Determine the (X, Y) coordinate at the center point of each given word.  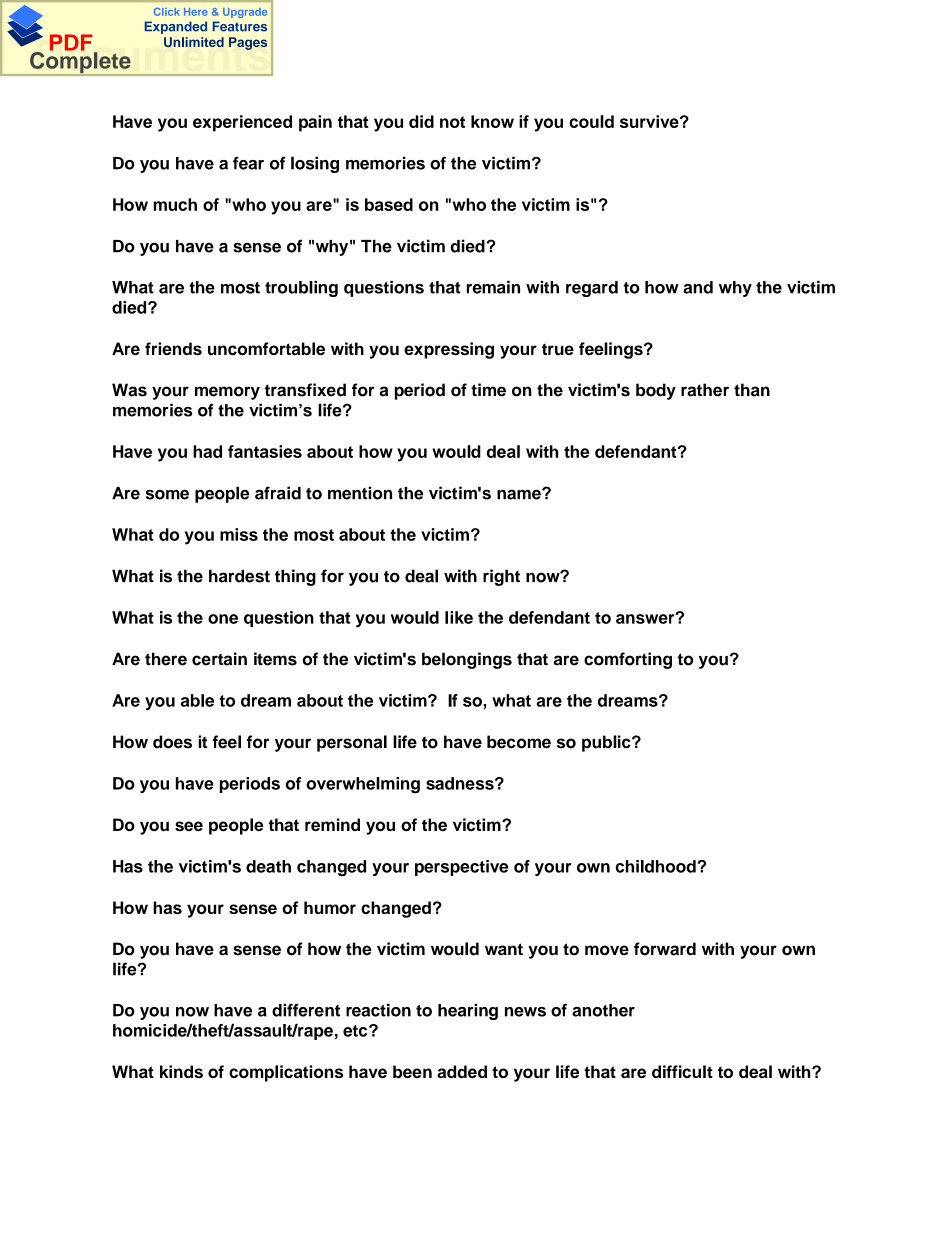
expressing (449, 350)
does (172, 742)
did (421, 121)
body (656, 391)
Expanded (175, 27)
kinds (181, 1071)
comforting (628, 660)
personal (352, 743)
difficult (682, 1071)
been (412, 1071)
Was (129, 390)
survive (650, 121)
